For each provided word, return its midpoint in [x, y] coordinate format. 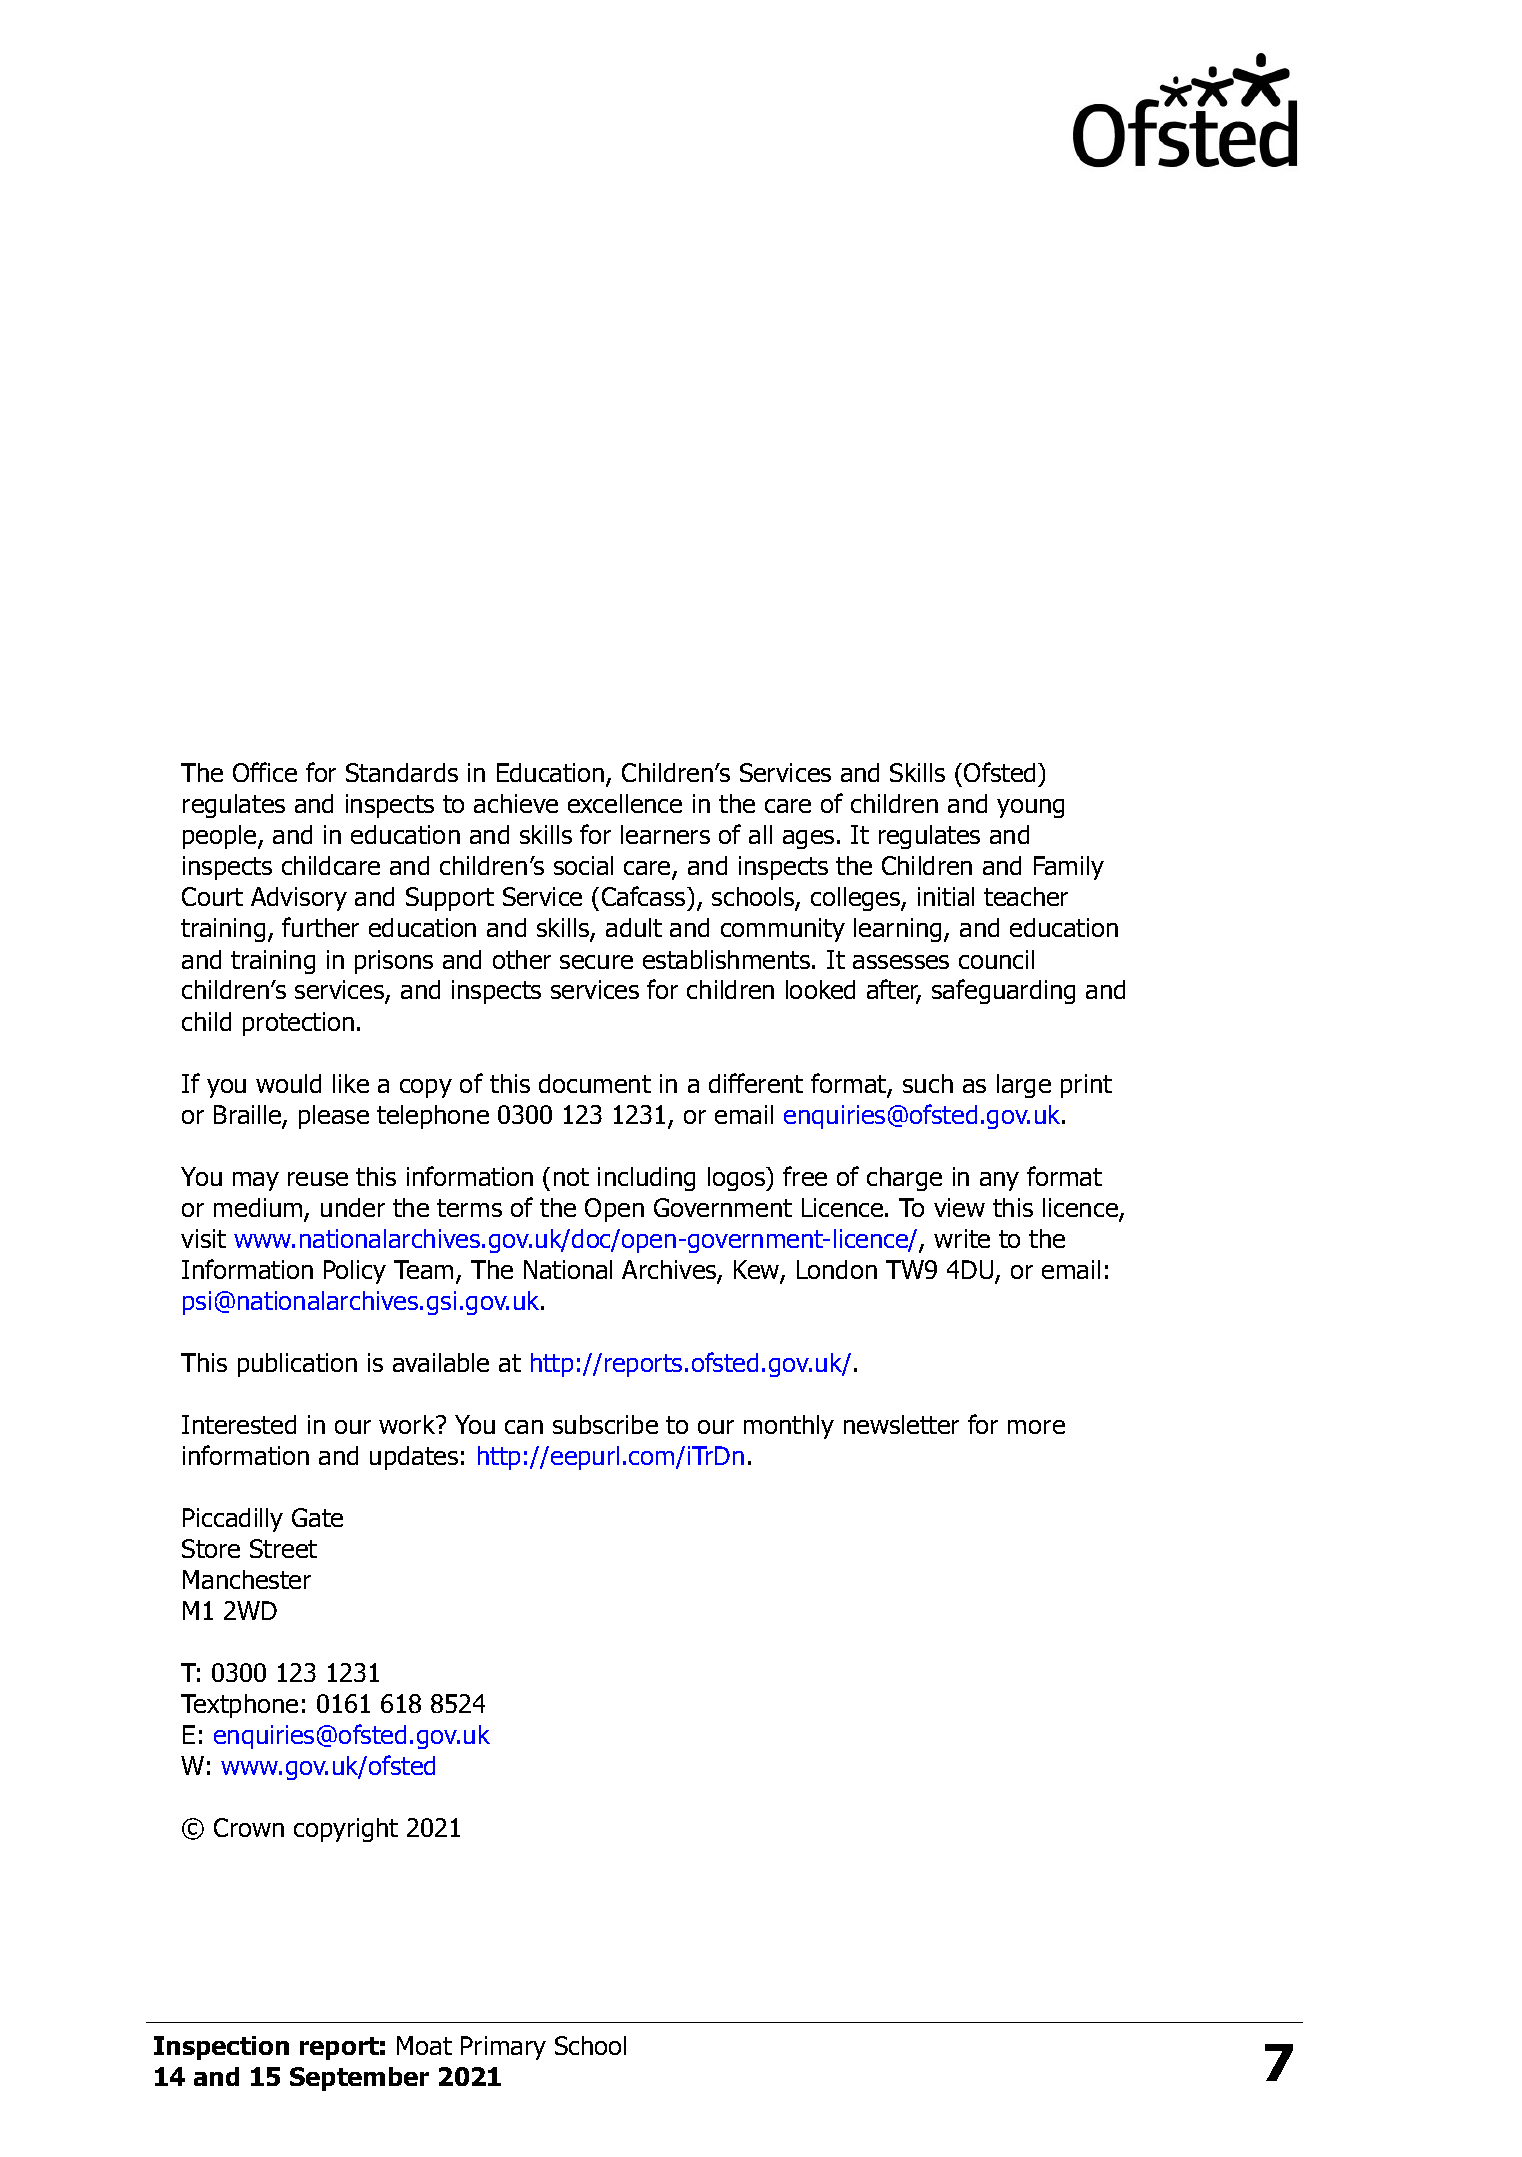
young [1030, 808]
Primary [503, 2048]
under [353, 1207]
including [646, 1179]
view [959, 1207]
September [359, 2079]
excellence [625, 803]
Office [265, 772]
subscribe [605, 1424]
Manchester [247, 1579]
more [1036, 1427]
